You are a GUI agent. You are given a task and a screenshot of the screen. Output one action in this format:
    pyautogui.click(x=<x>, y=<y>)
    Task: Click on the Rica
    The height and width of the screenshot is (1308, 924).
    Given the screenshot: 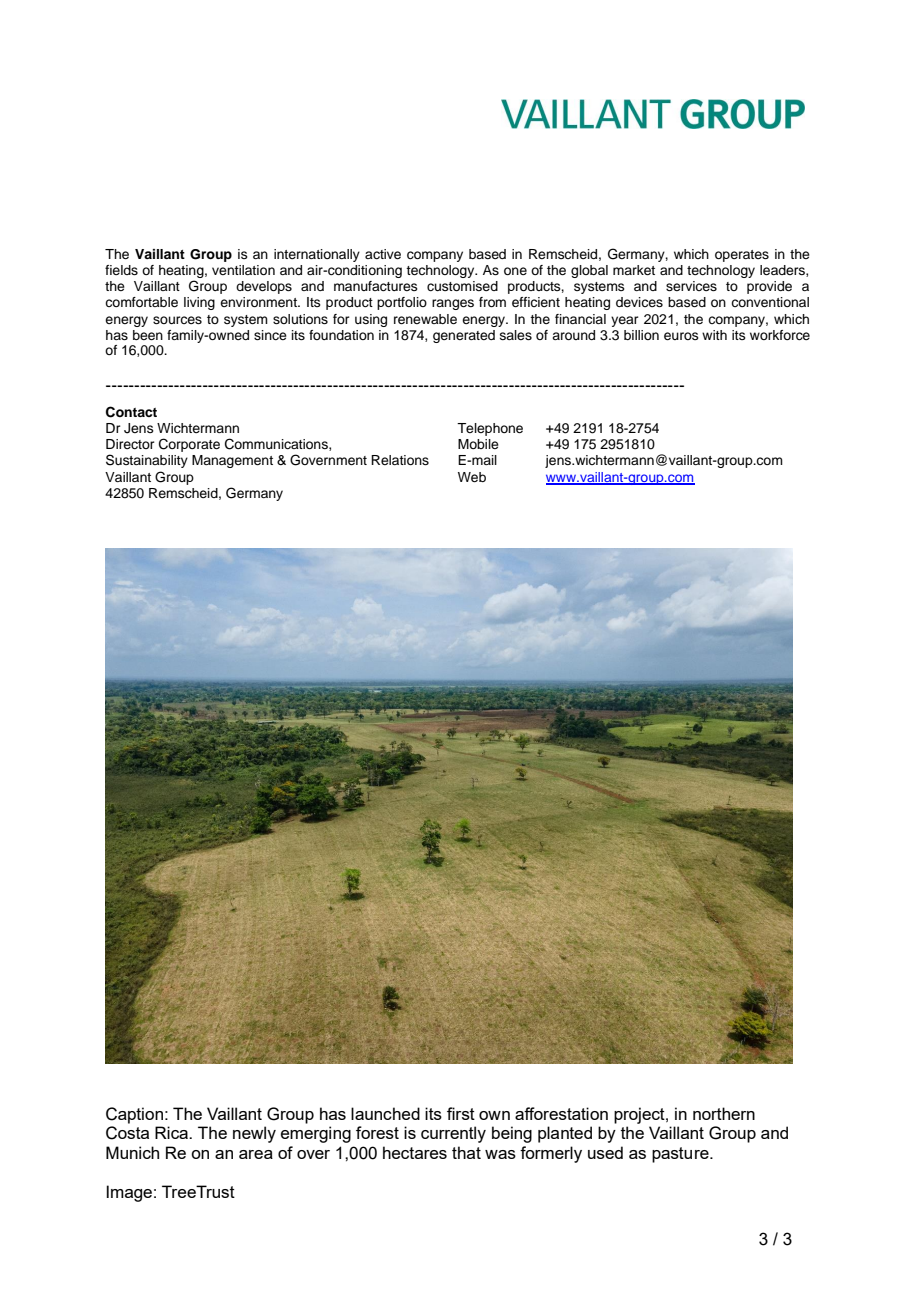 What is the action you would take?
    pyautogui.click(x=173, y=1132)
